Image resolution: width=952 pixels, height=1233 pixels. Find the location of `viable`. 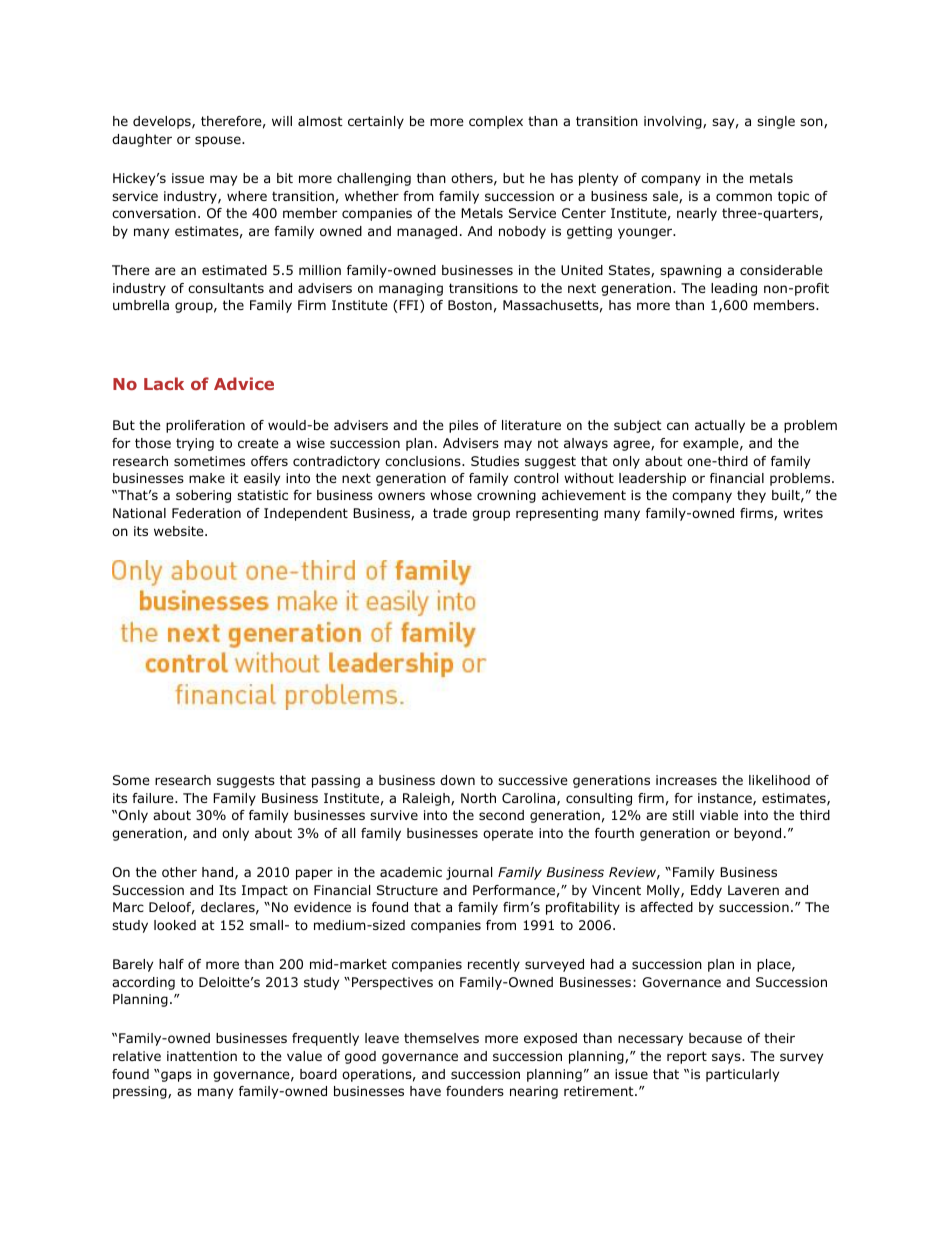

viable is located at coordinates (719, 815).
